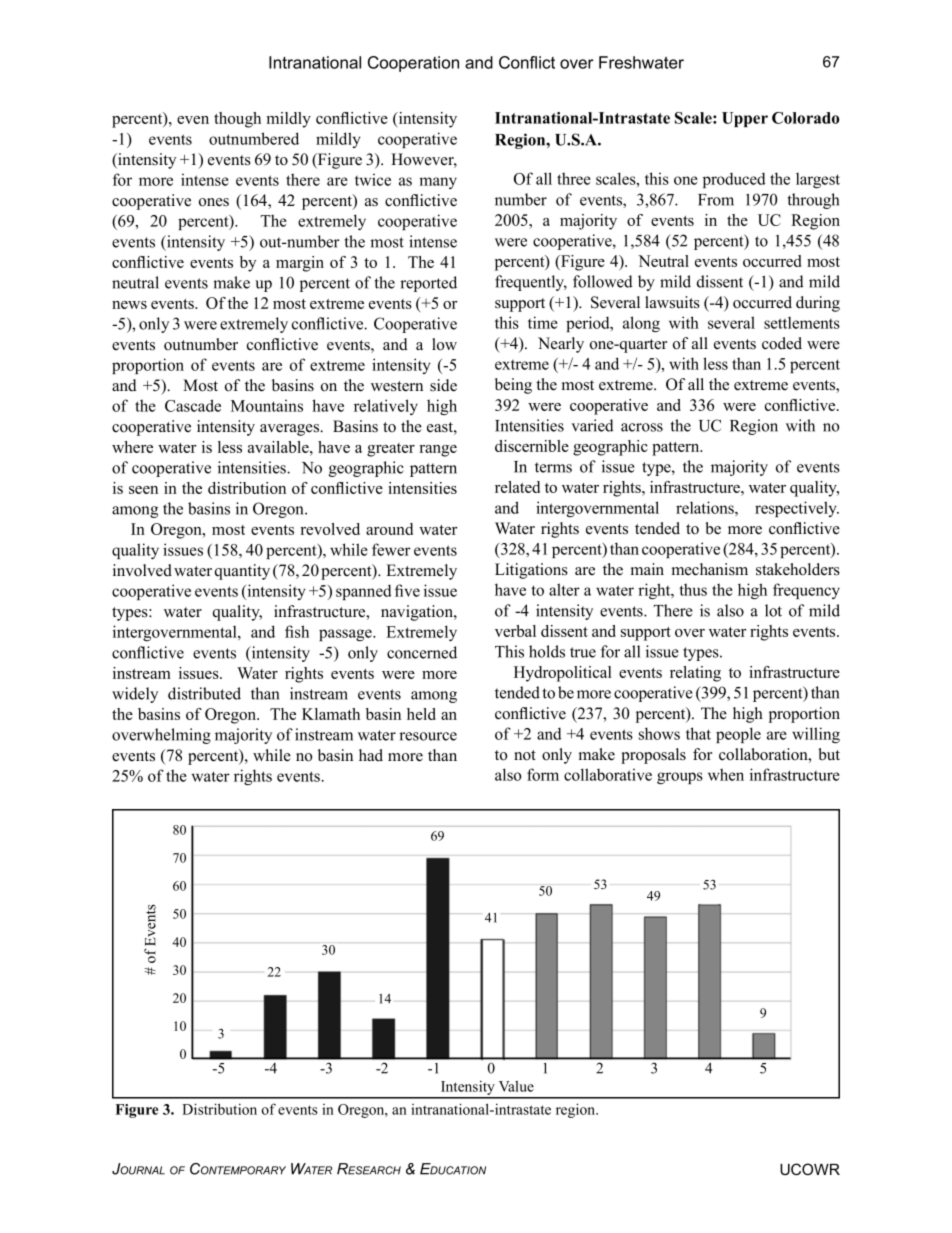 Image resolution: width=952 pixels, height=1233 pixels. Describe the element at coordinates (543, 322) in the screenshot. I see `time` at that location.
